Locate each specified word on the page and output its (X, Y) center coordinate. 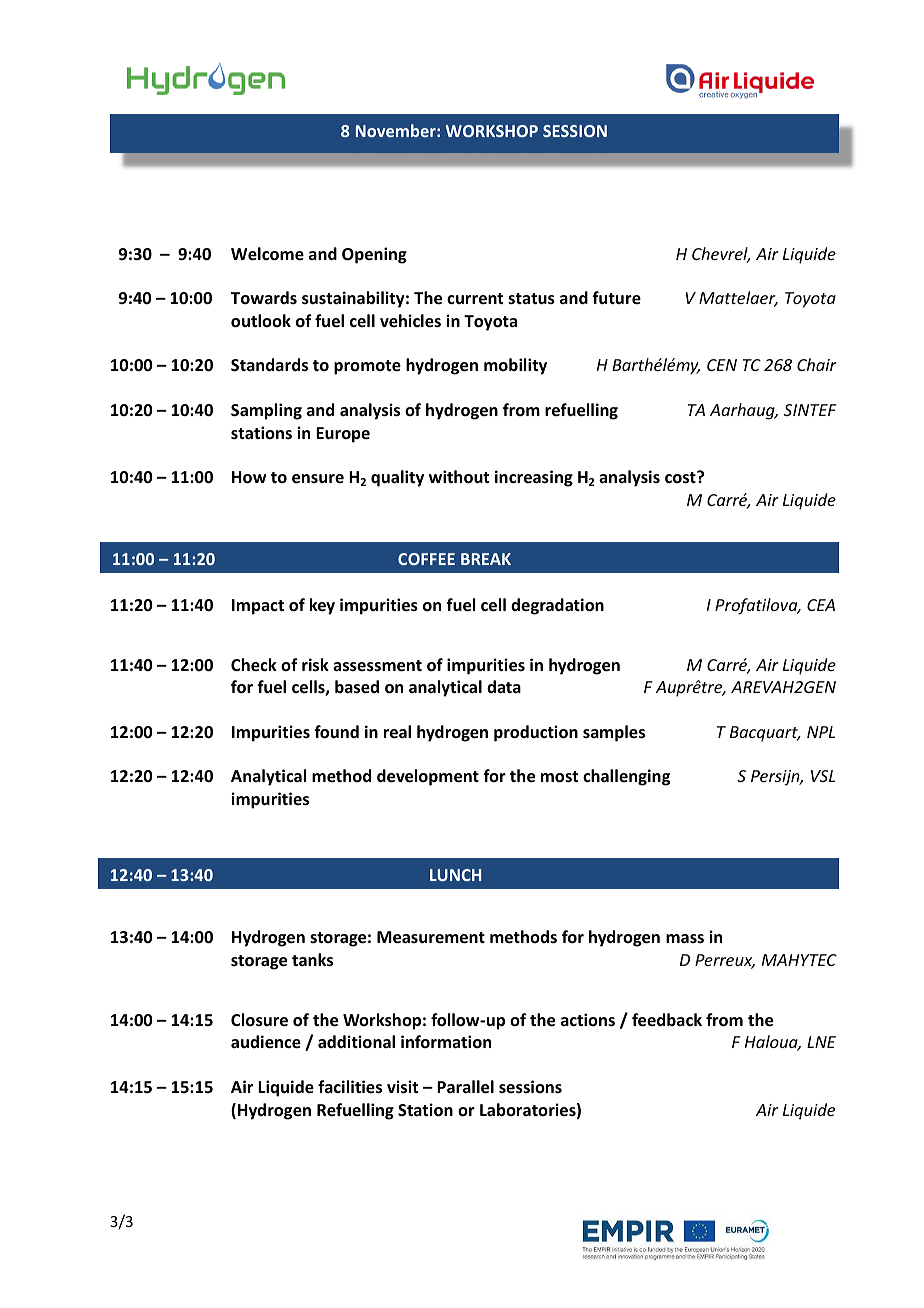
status (531, 299)
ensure (318, 479)
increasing (534, 478)
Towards (264, 297)
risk (315, 665)
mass (685, 938)
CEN (722, 365)
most (559, 777)
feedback (667, 1020)
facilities (350, 1087)
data (504, 686)
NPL (821, 732)
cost (681, 477)
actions (588, 1019)
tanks (312, 960)
